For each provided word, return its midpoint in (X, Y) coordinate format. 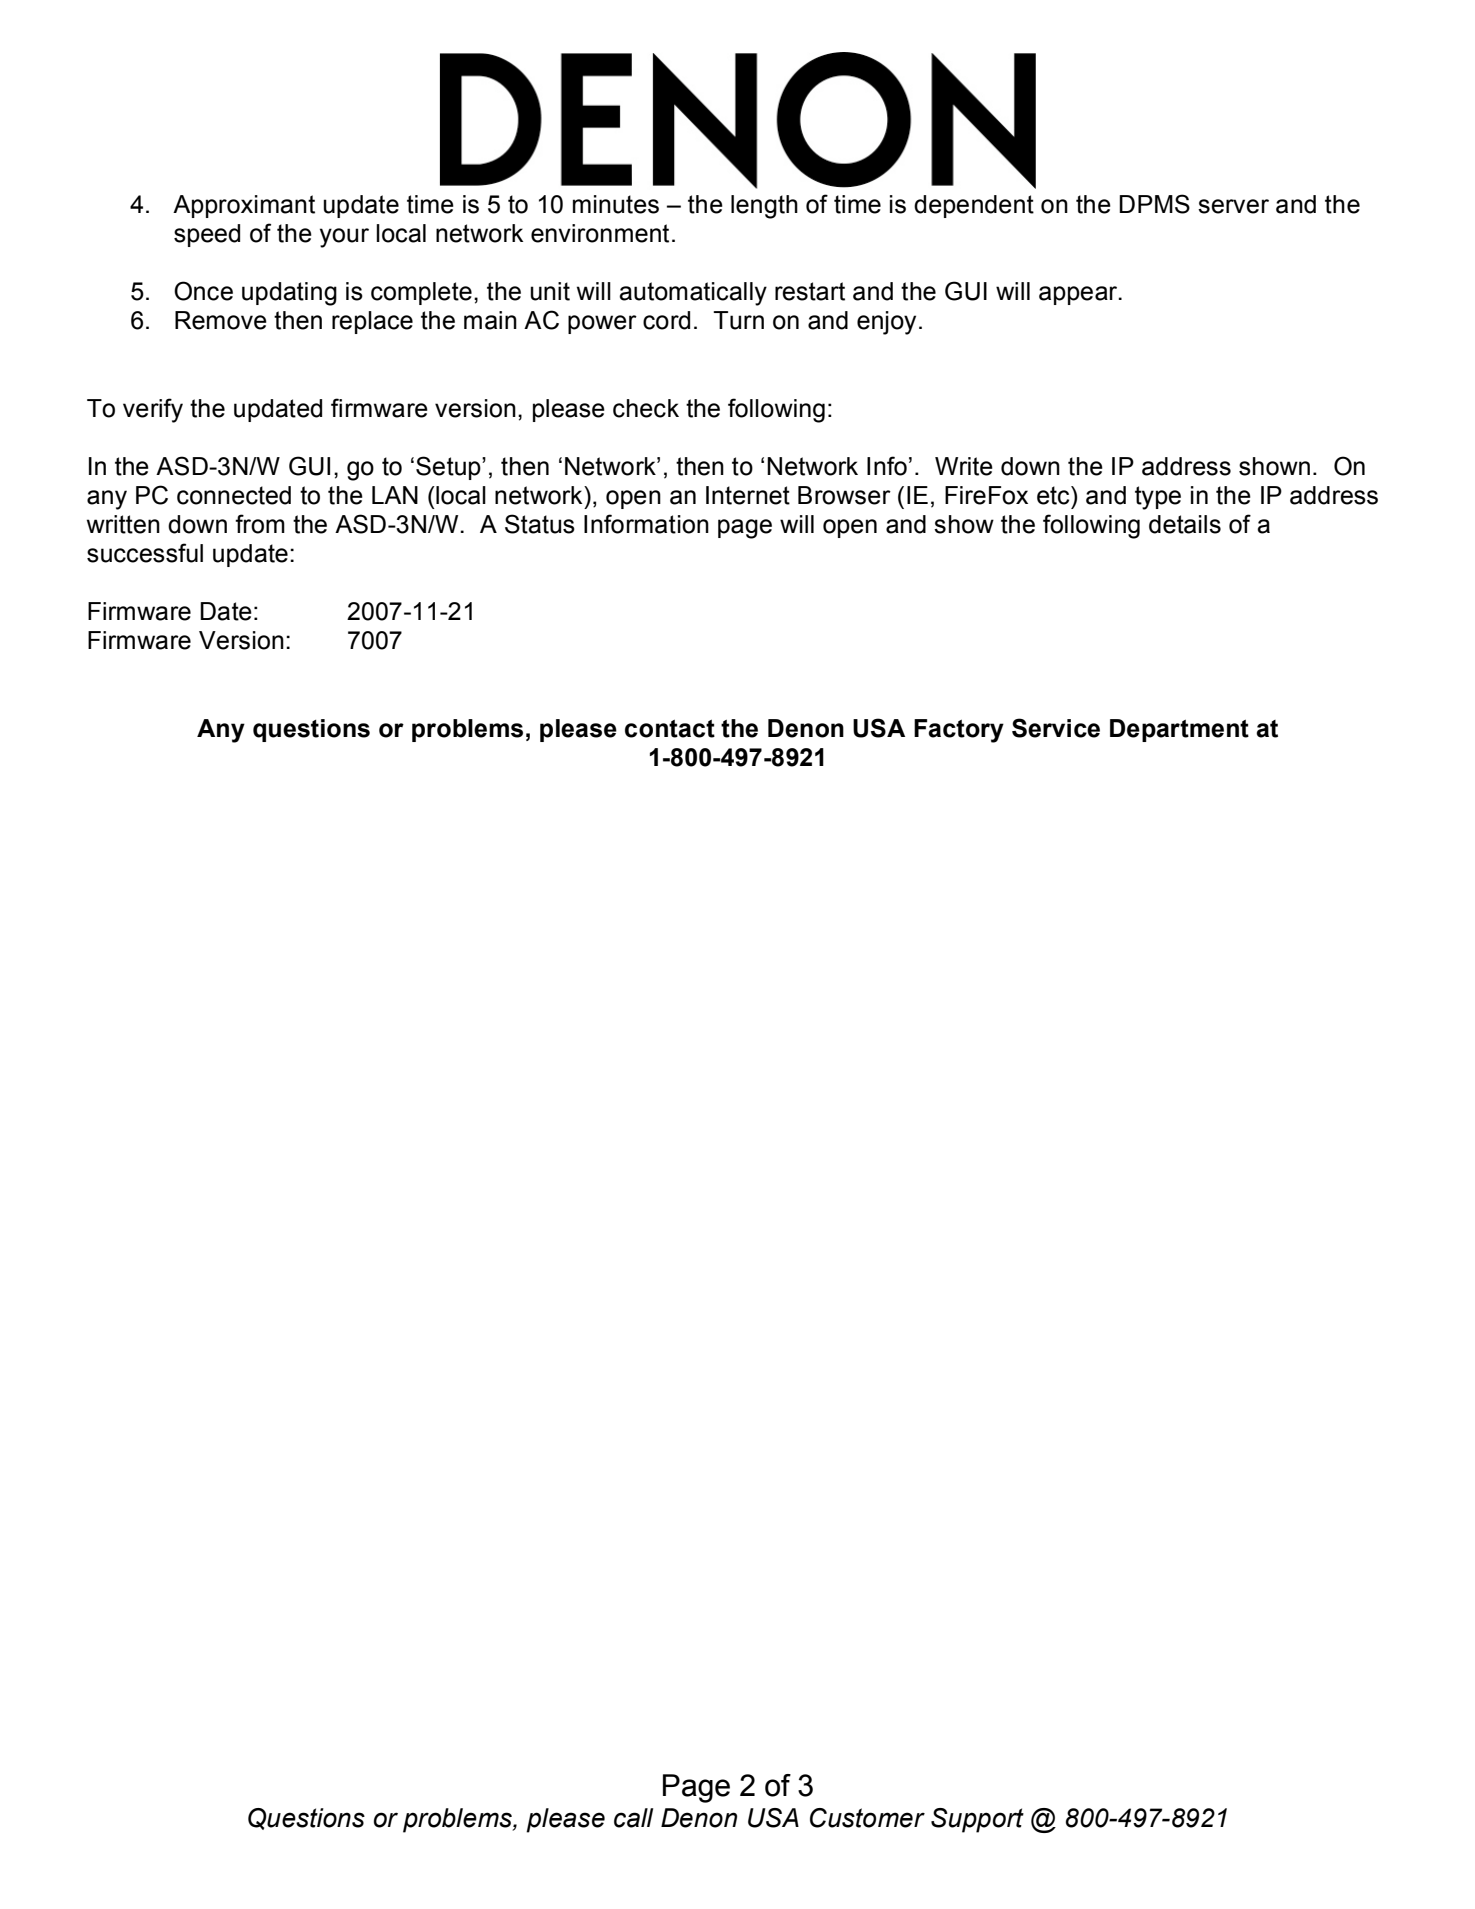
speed (207, 235)
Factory (959, 731)
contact (670, 728)
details (1185, 524)
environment (600, 233)
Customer (867, 1818)
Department (1179, 730)
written (123, 524)
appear (1079, 295)
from (260, 524)
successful (145, 553)
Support (977, 1820)
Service (1056, 728)
